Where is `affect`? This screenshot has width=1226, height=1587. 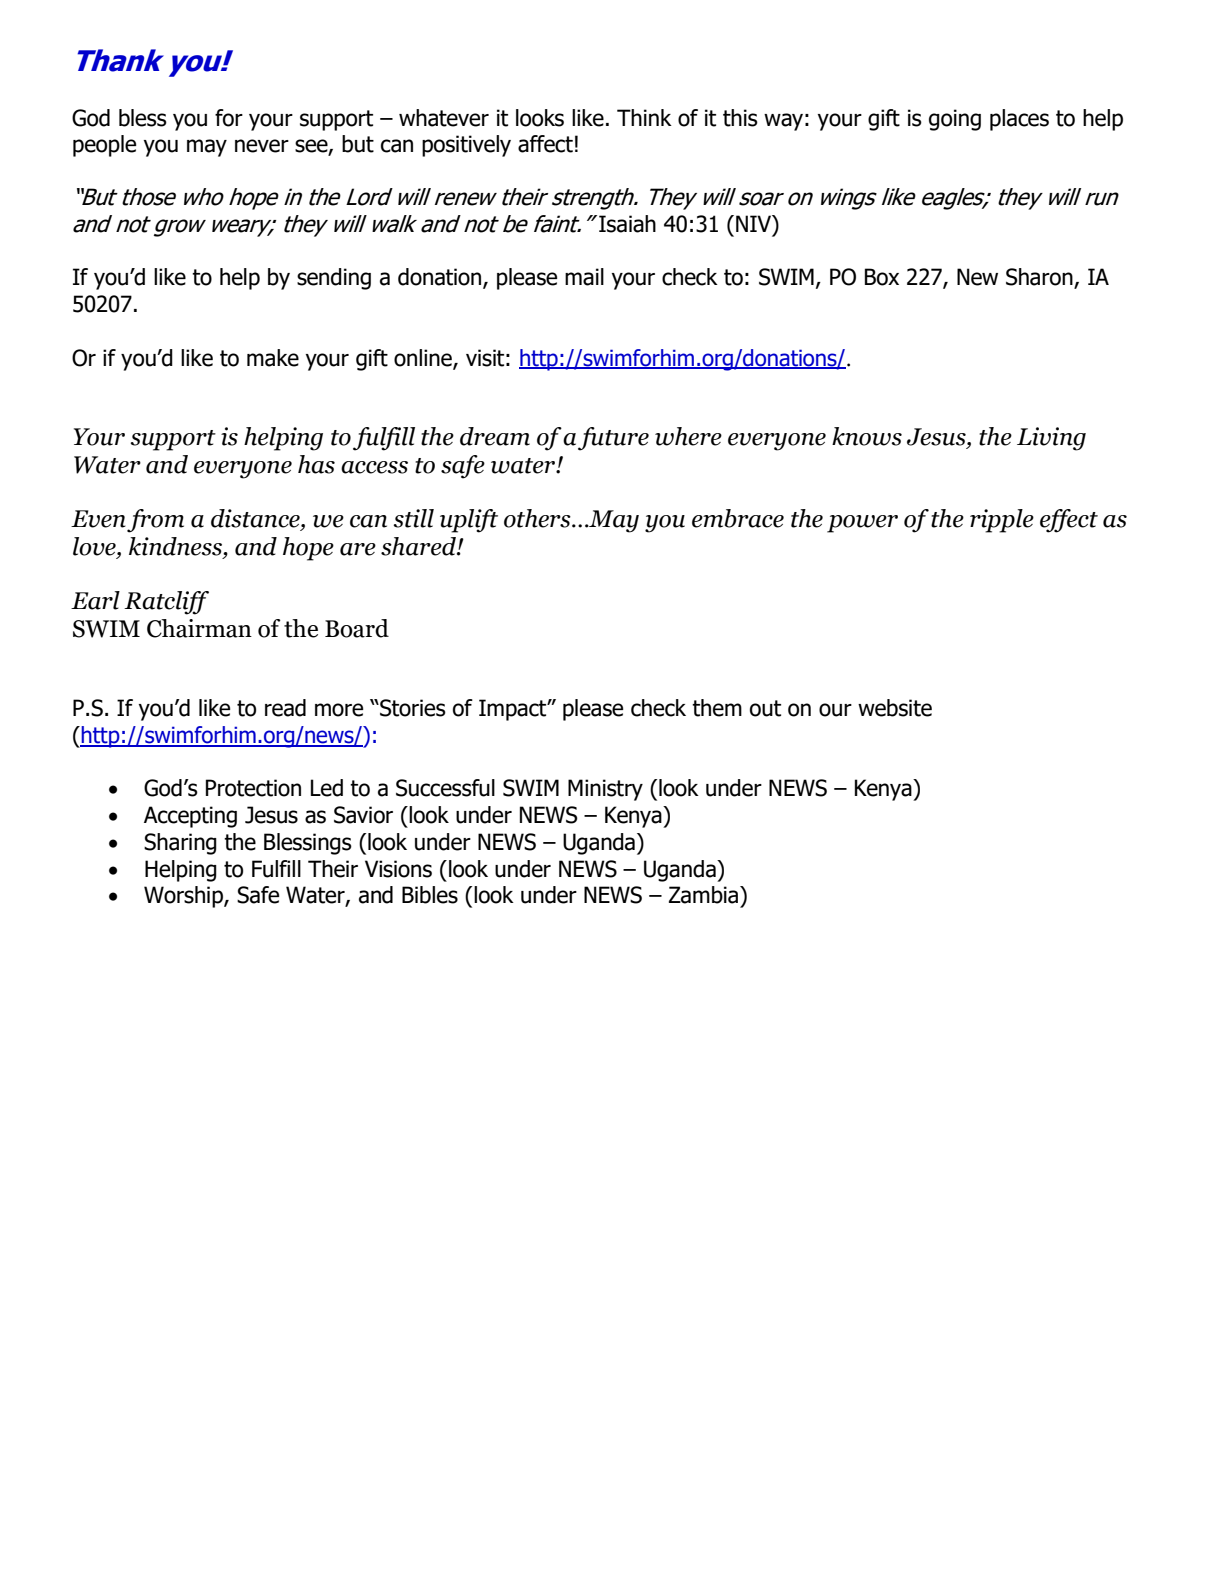 affect is located at coordinates (545, 144).
